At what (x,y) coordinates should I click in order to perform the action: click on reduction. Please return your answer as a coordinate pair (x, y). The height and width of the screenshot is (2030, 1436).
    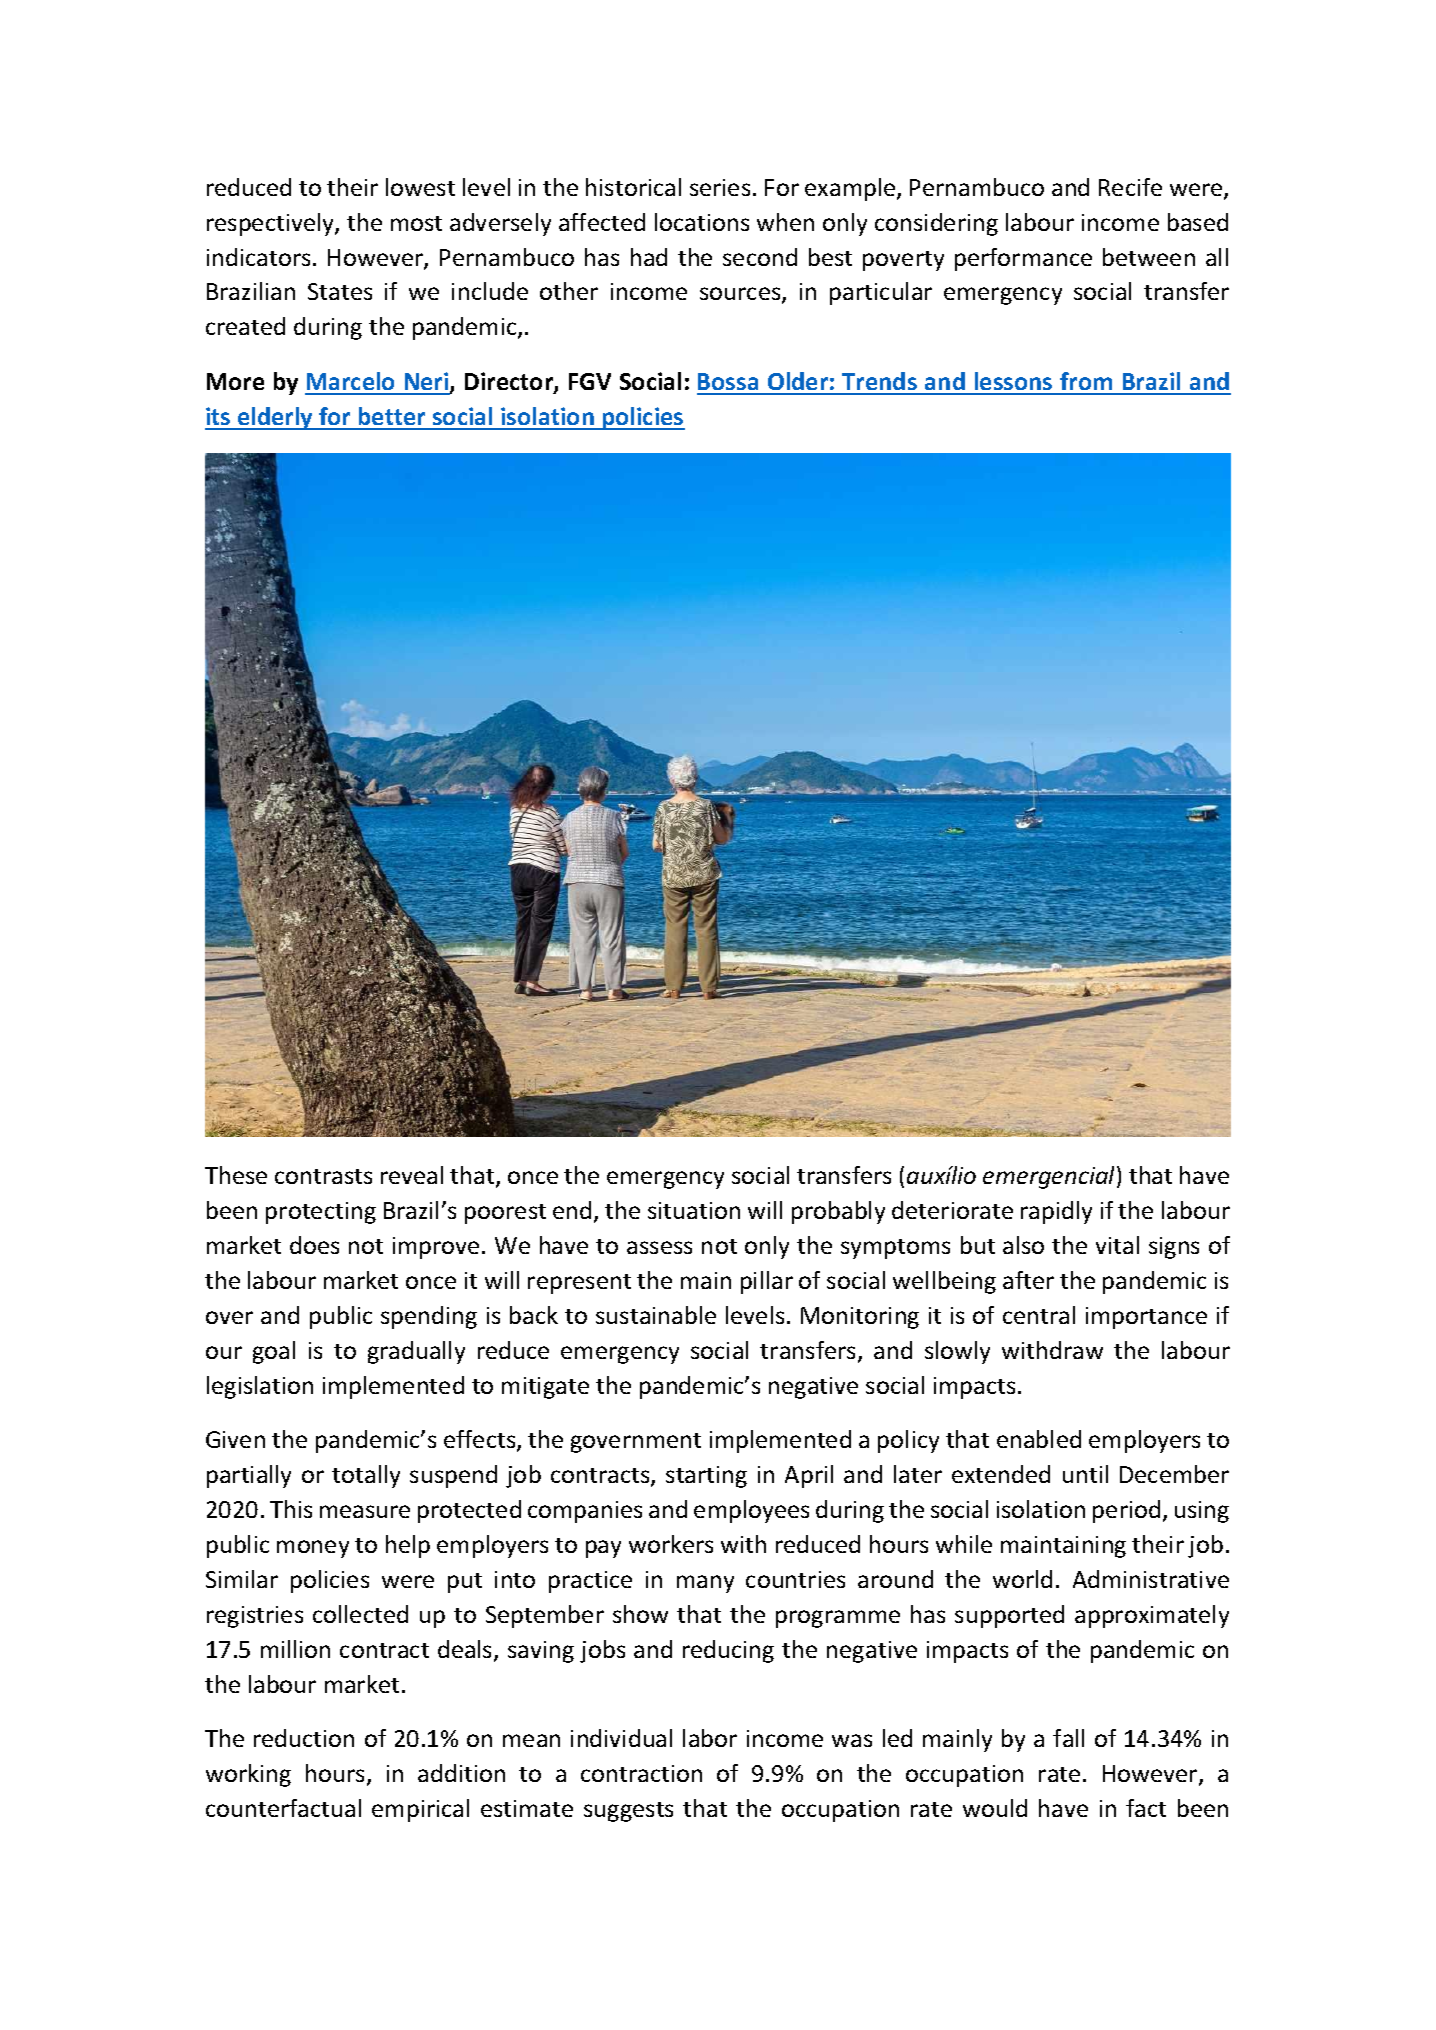
    Looking at the image, I should click on (304, 1738).
